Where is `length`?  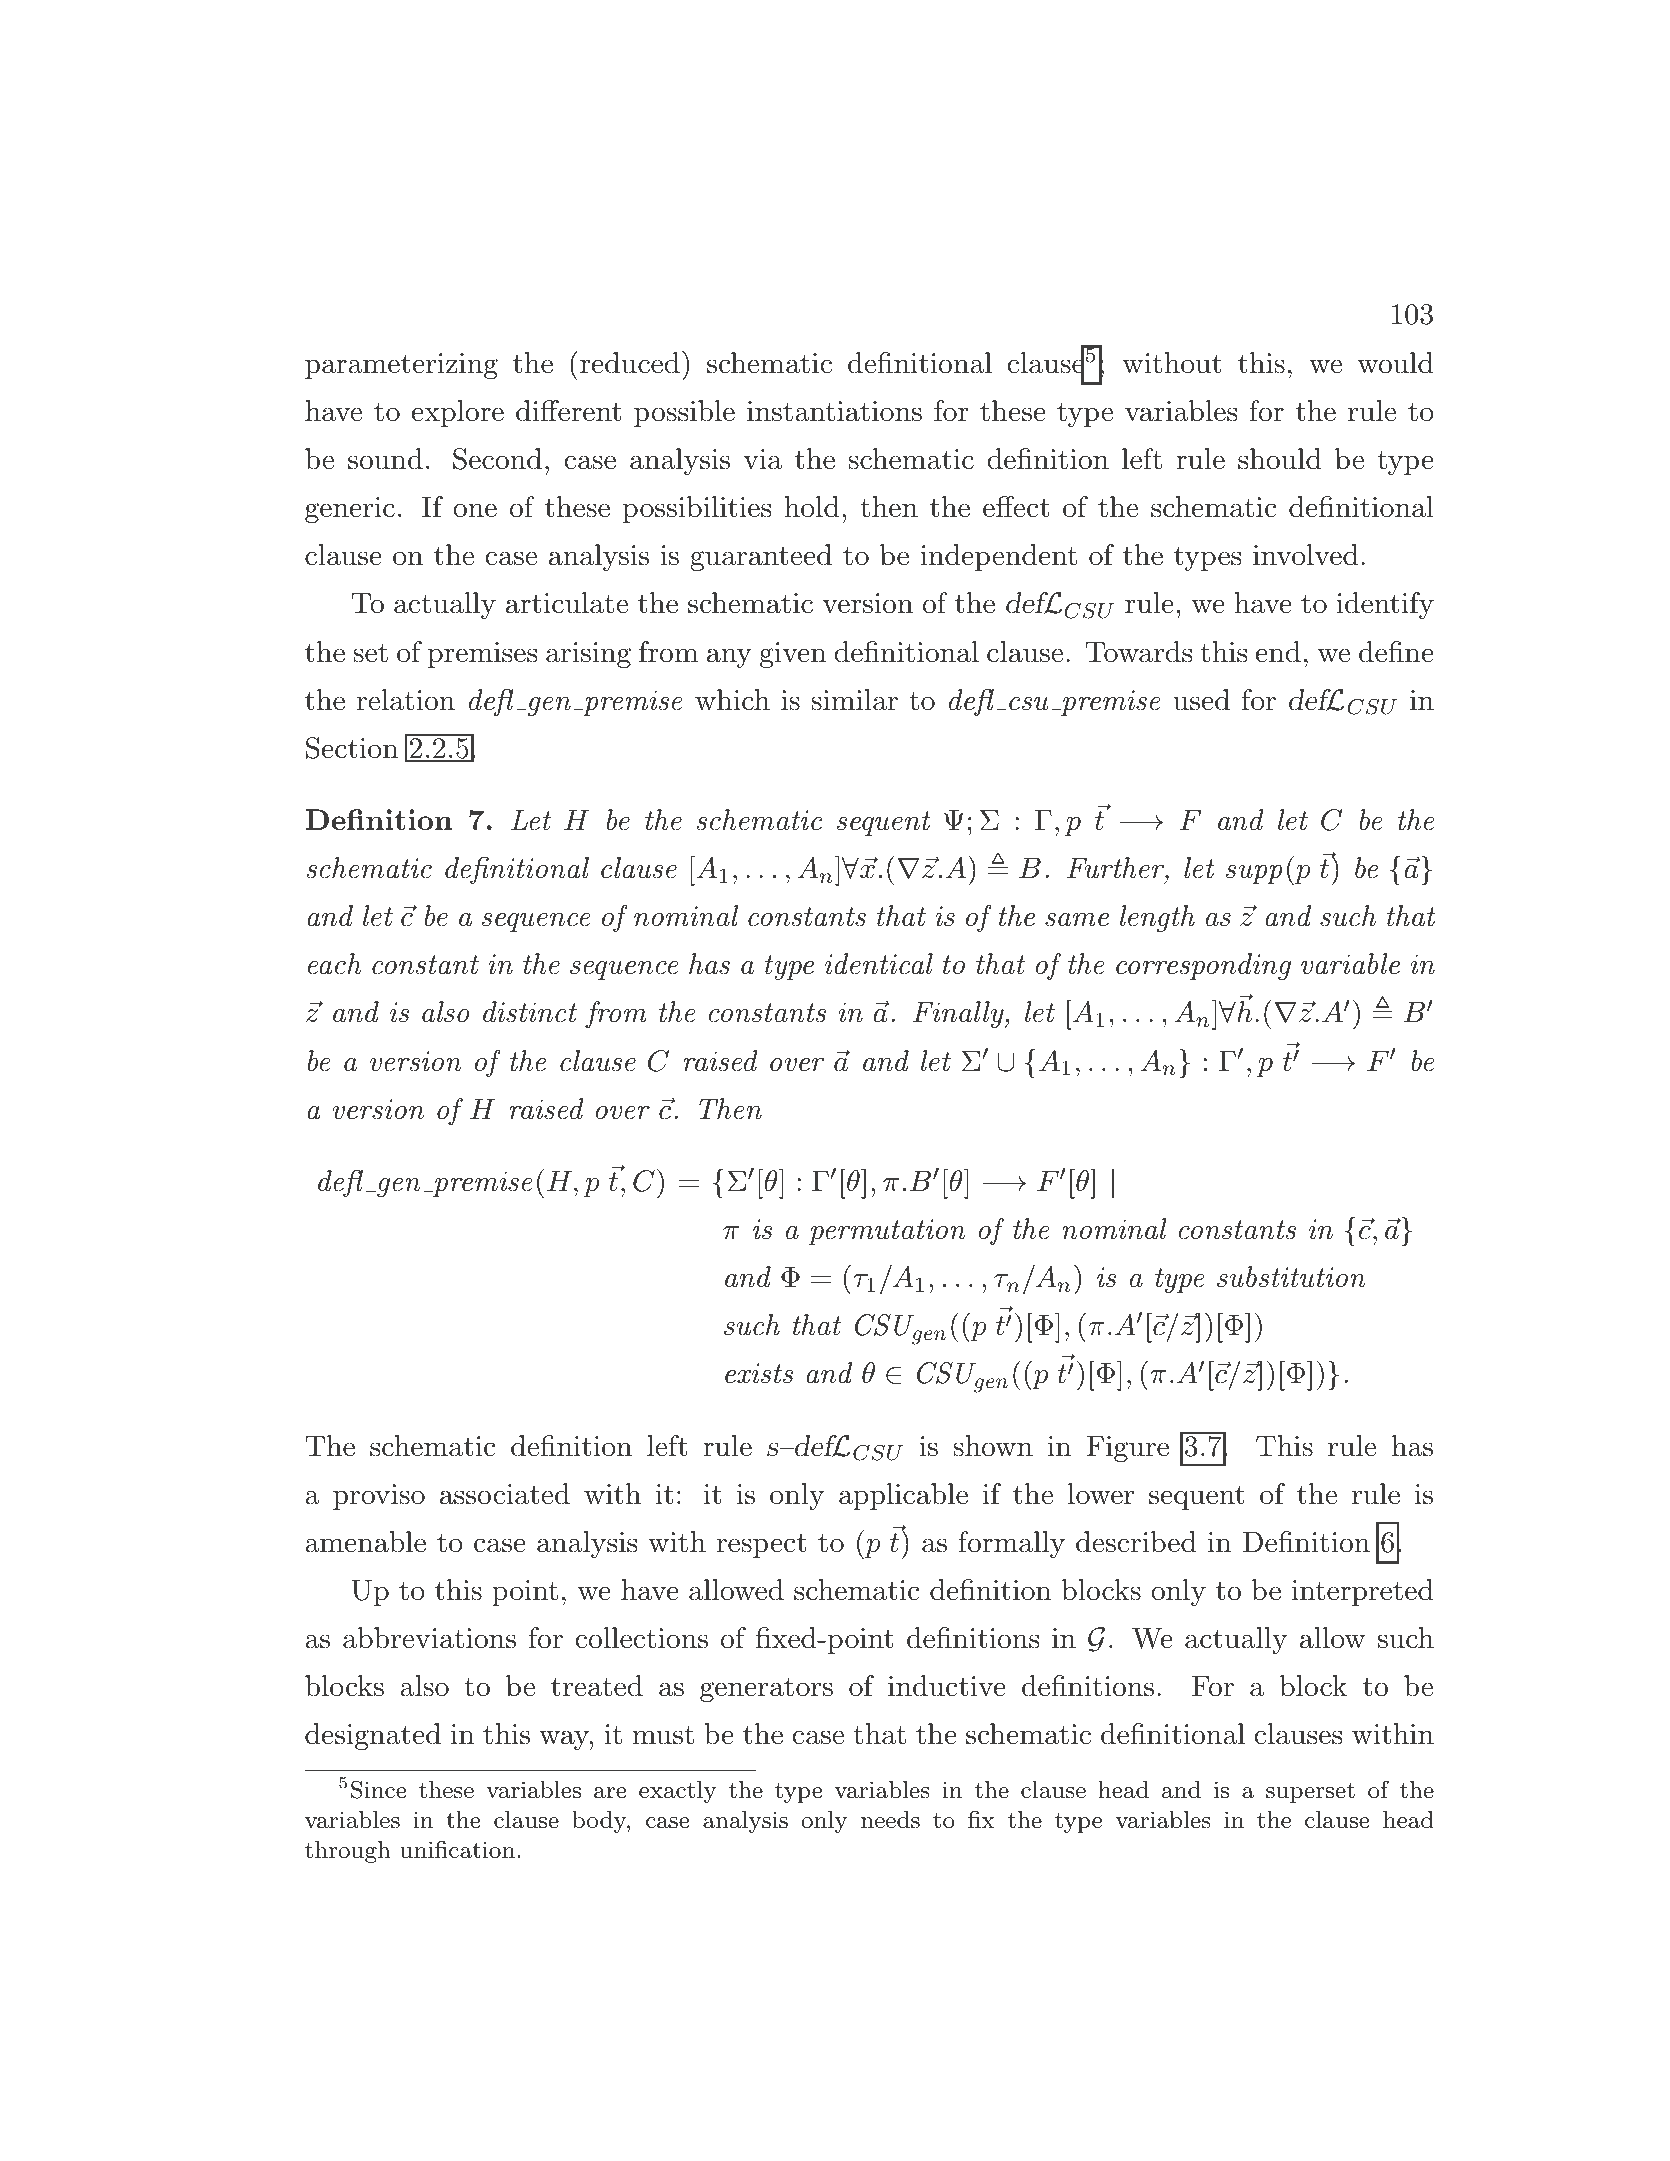
length is located at coordinates (1157, 918).
